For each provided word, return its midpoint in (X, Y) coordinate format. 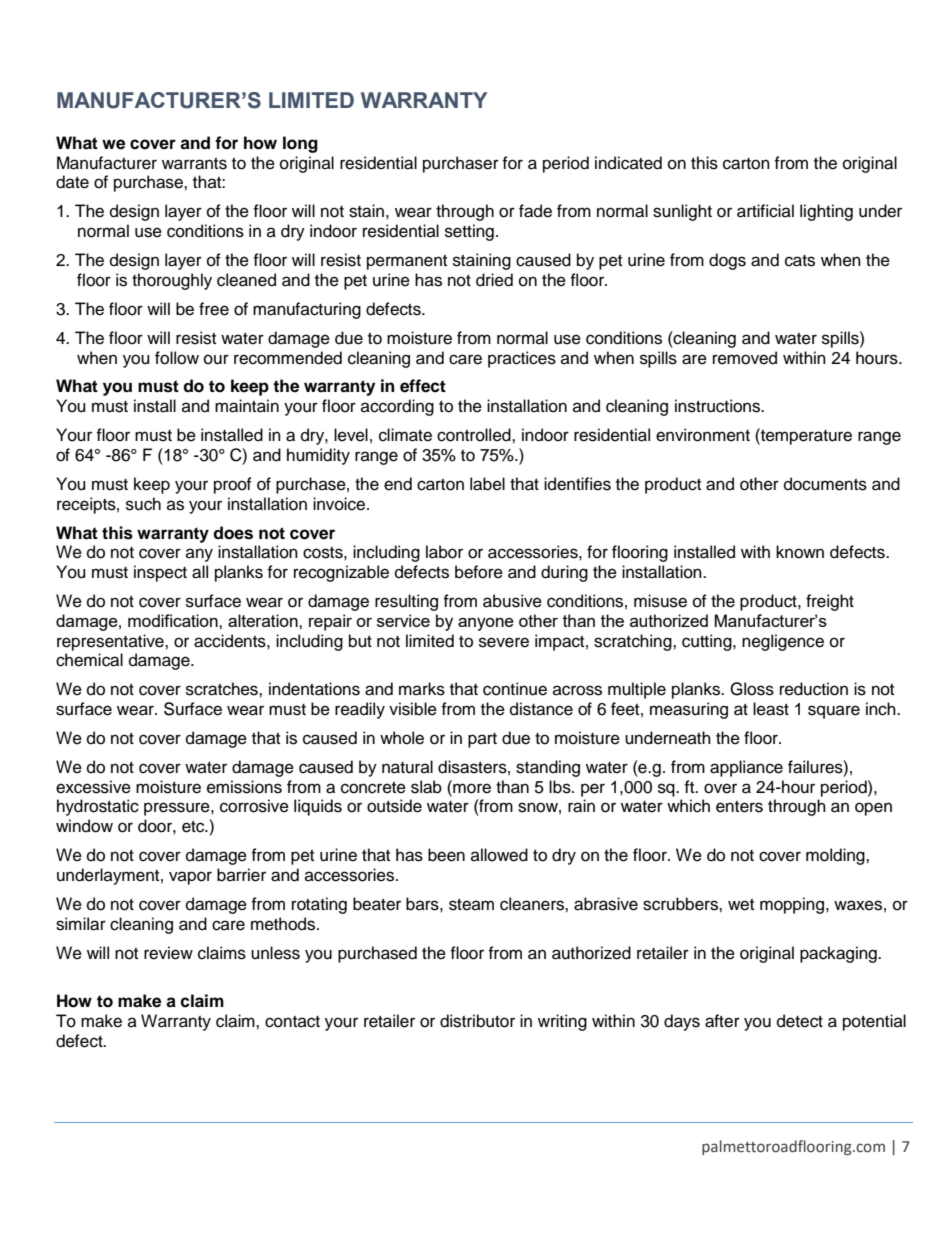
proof (233, 485)
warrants (194, 164)
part (482, 740)
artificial (765, 211)
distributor (477, 1021)
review (168, 953)
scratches (223, 689)
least (771, 709)
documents (825, 484)
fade (535, 211)
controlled (475, 435)
